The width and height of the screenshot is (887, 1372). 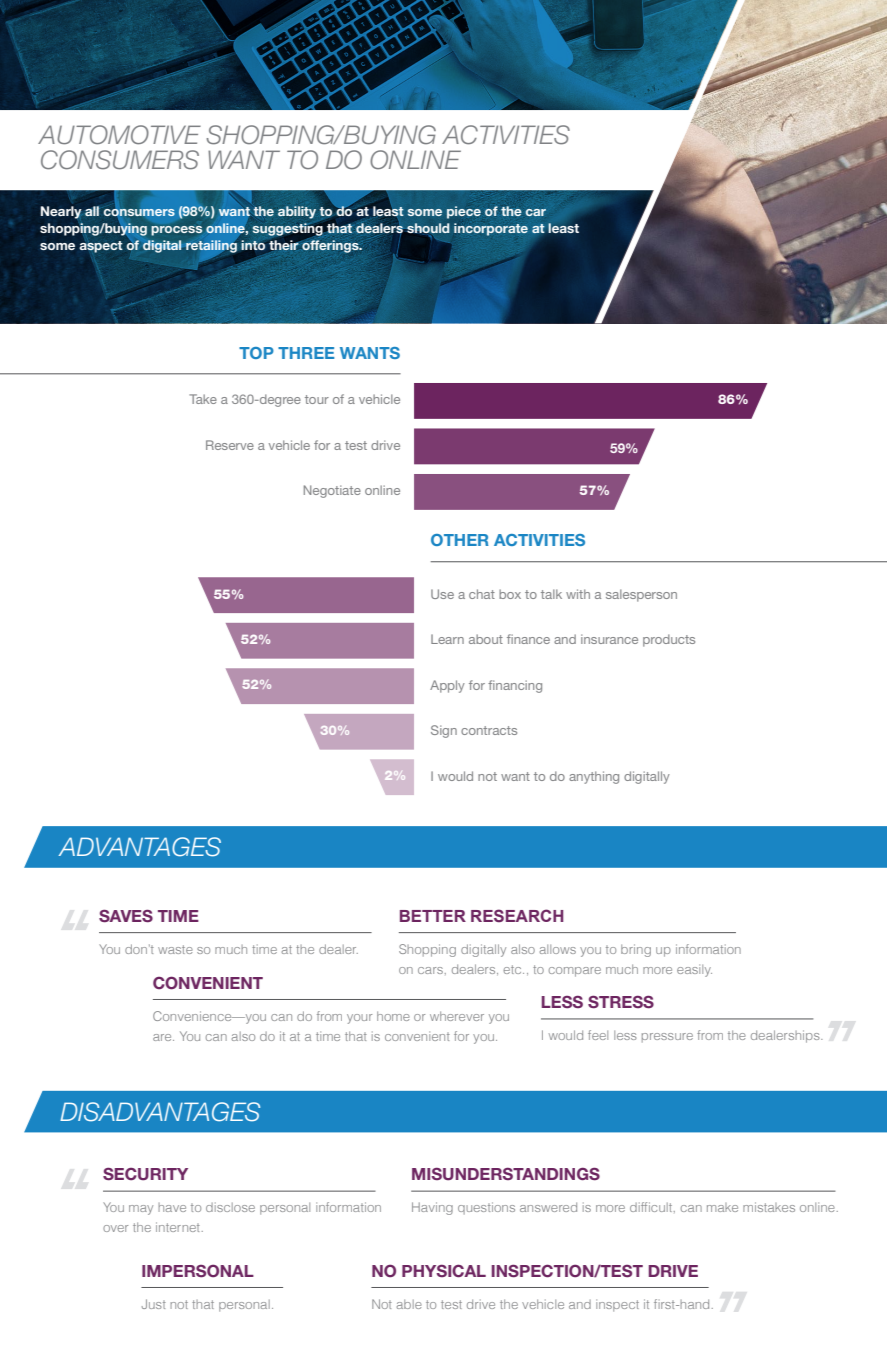 I want to click on salesperson, so click(x=641, y=595).
